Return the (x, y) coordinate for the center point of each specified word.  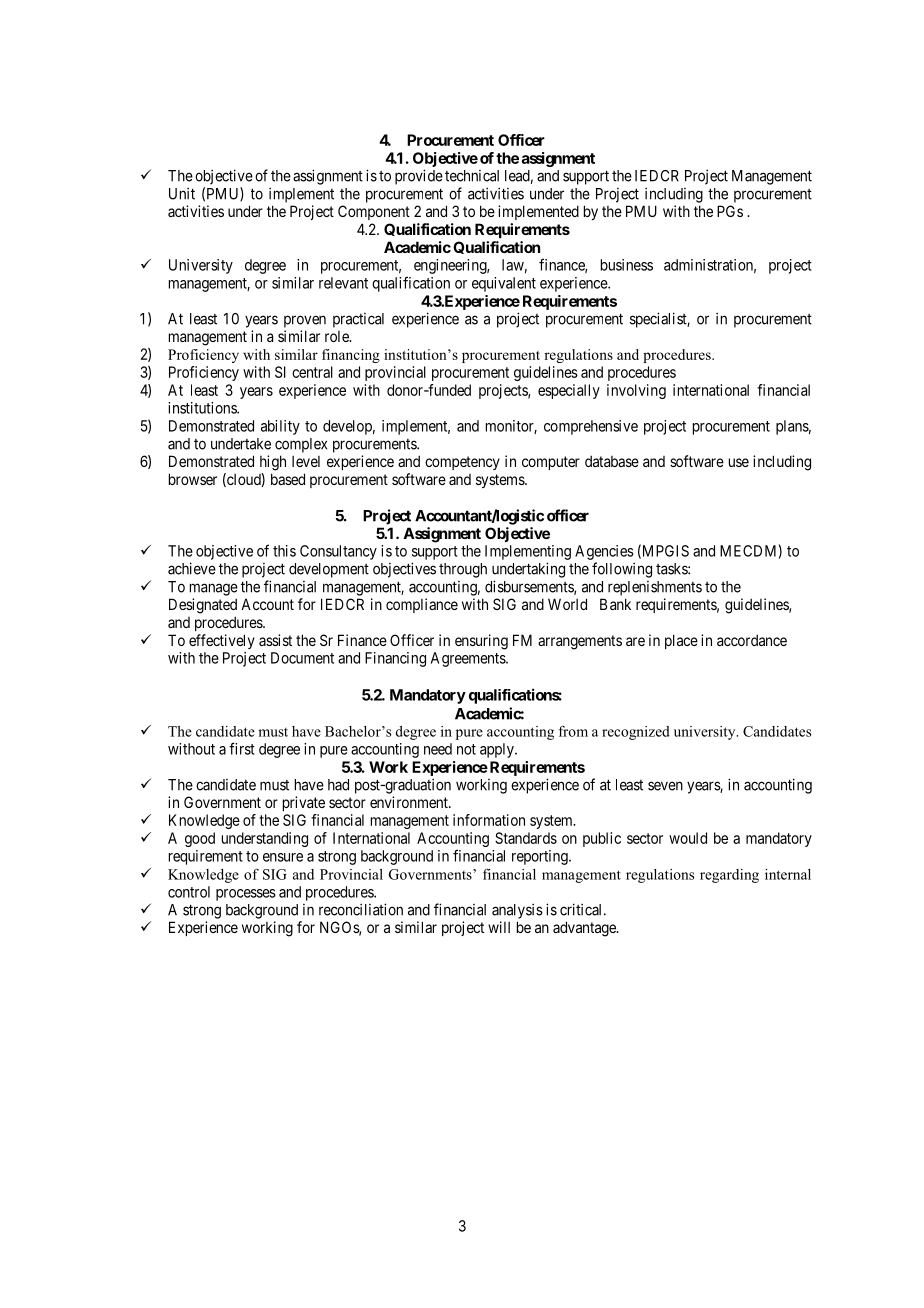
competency (462, 463)
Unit (182, 193)
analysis (517, 911)
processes (246, 895)
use (739, 462)
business (627, 265)
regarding (729, 876)
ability (280, 427)
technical (472, 176)
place (681, 641)
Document (302, 658)
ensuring (481, 642)
